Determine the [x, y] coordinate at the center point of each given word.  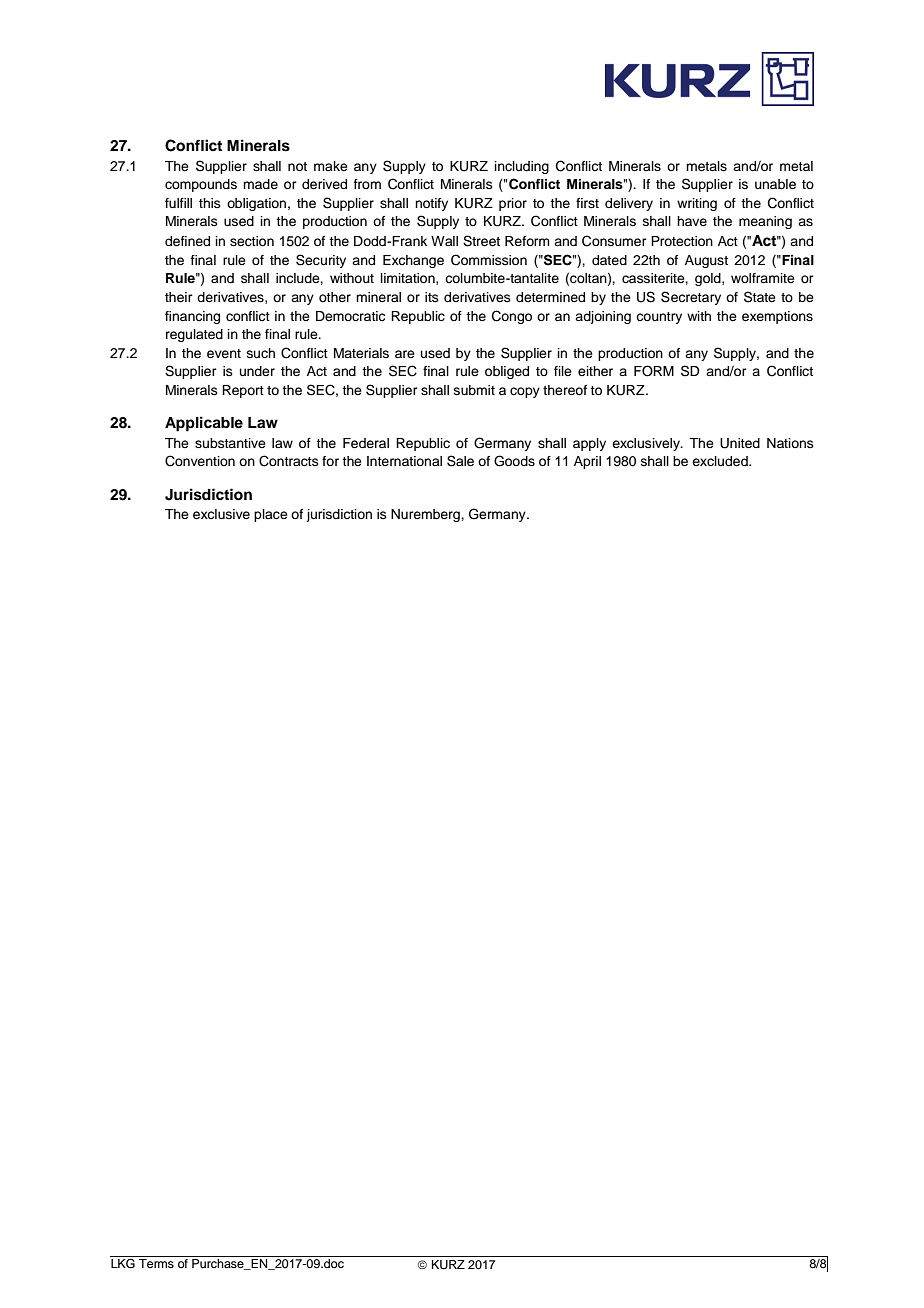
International [404, 461]
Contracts [289, 461]
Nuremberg [426, 515]
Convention [200, 461]
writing [697, 204]
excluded [721, 461]
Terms [156, 1262]
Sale [460, 461]
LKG [123, 1262]
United [740, 443]
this [210, 203]
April [587, 462]
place [271, 515]
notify [431, 204]
